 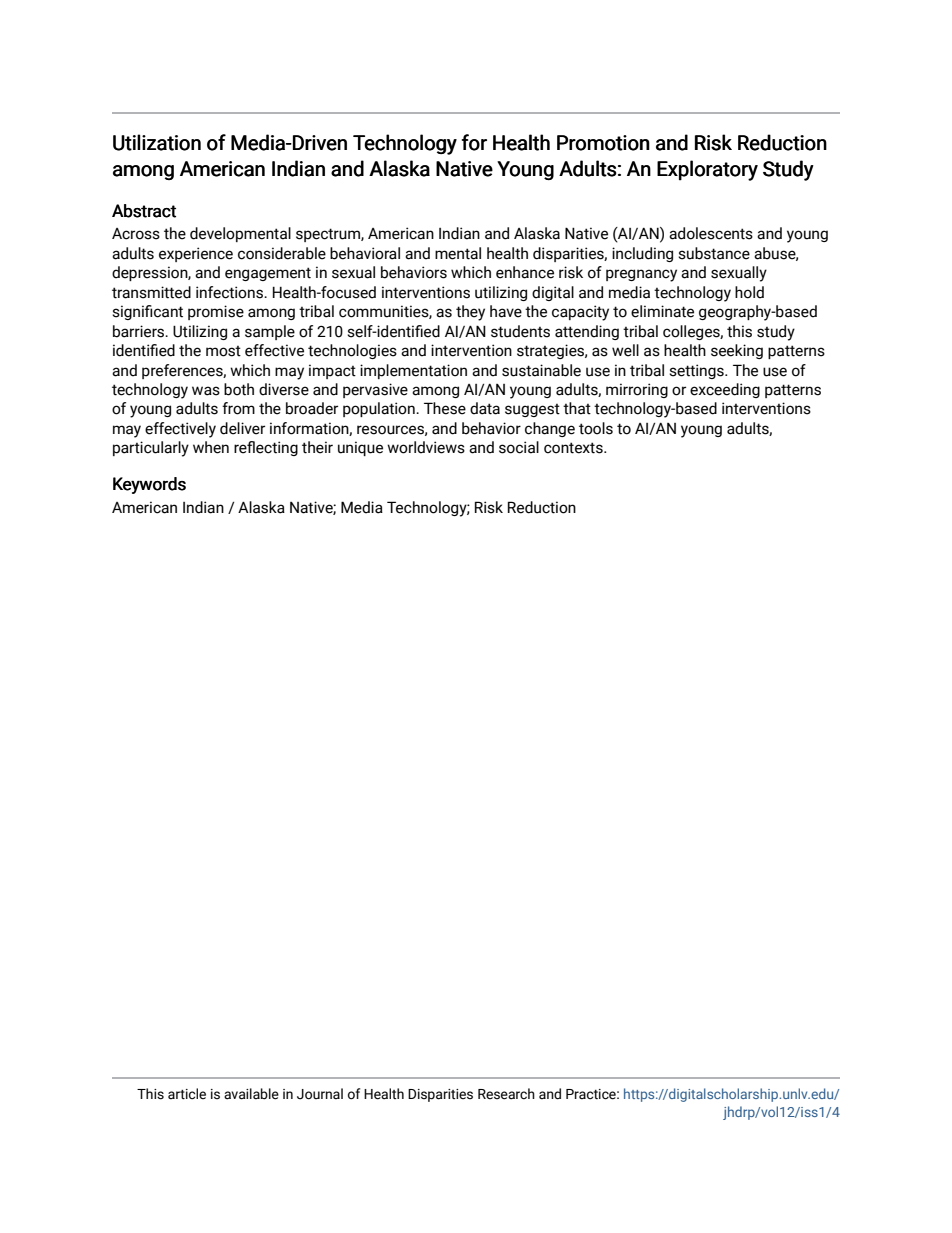 I want to click on Keywords, so click(x=149, y=485).
